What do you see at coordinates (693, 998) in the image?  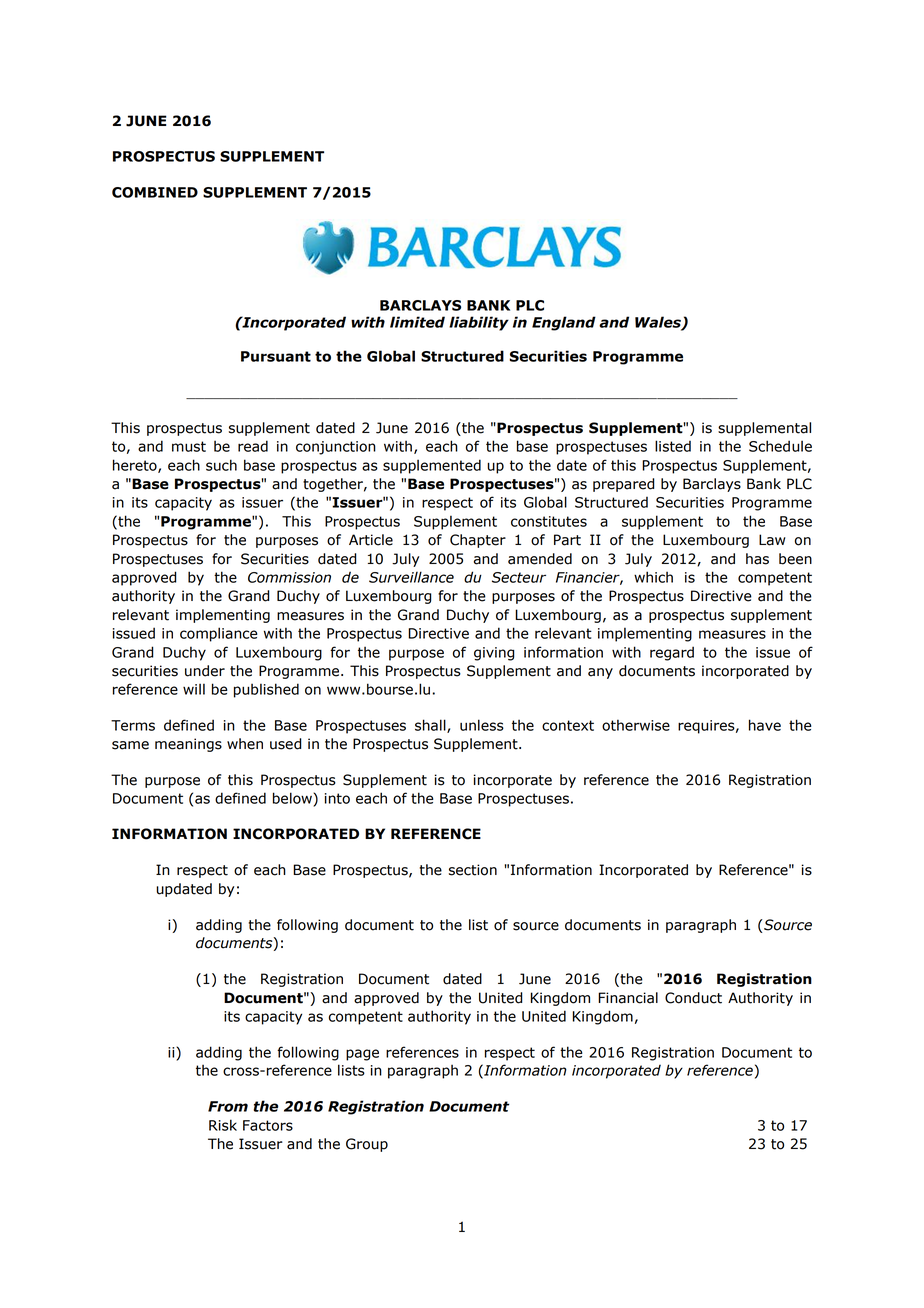 I see `Conduct` at bounding box center [693, 998].
